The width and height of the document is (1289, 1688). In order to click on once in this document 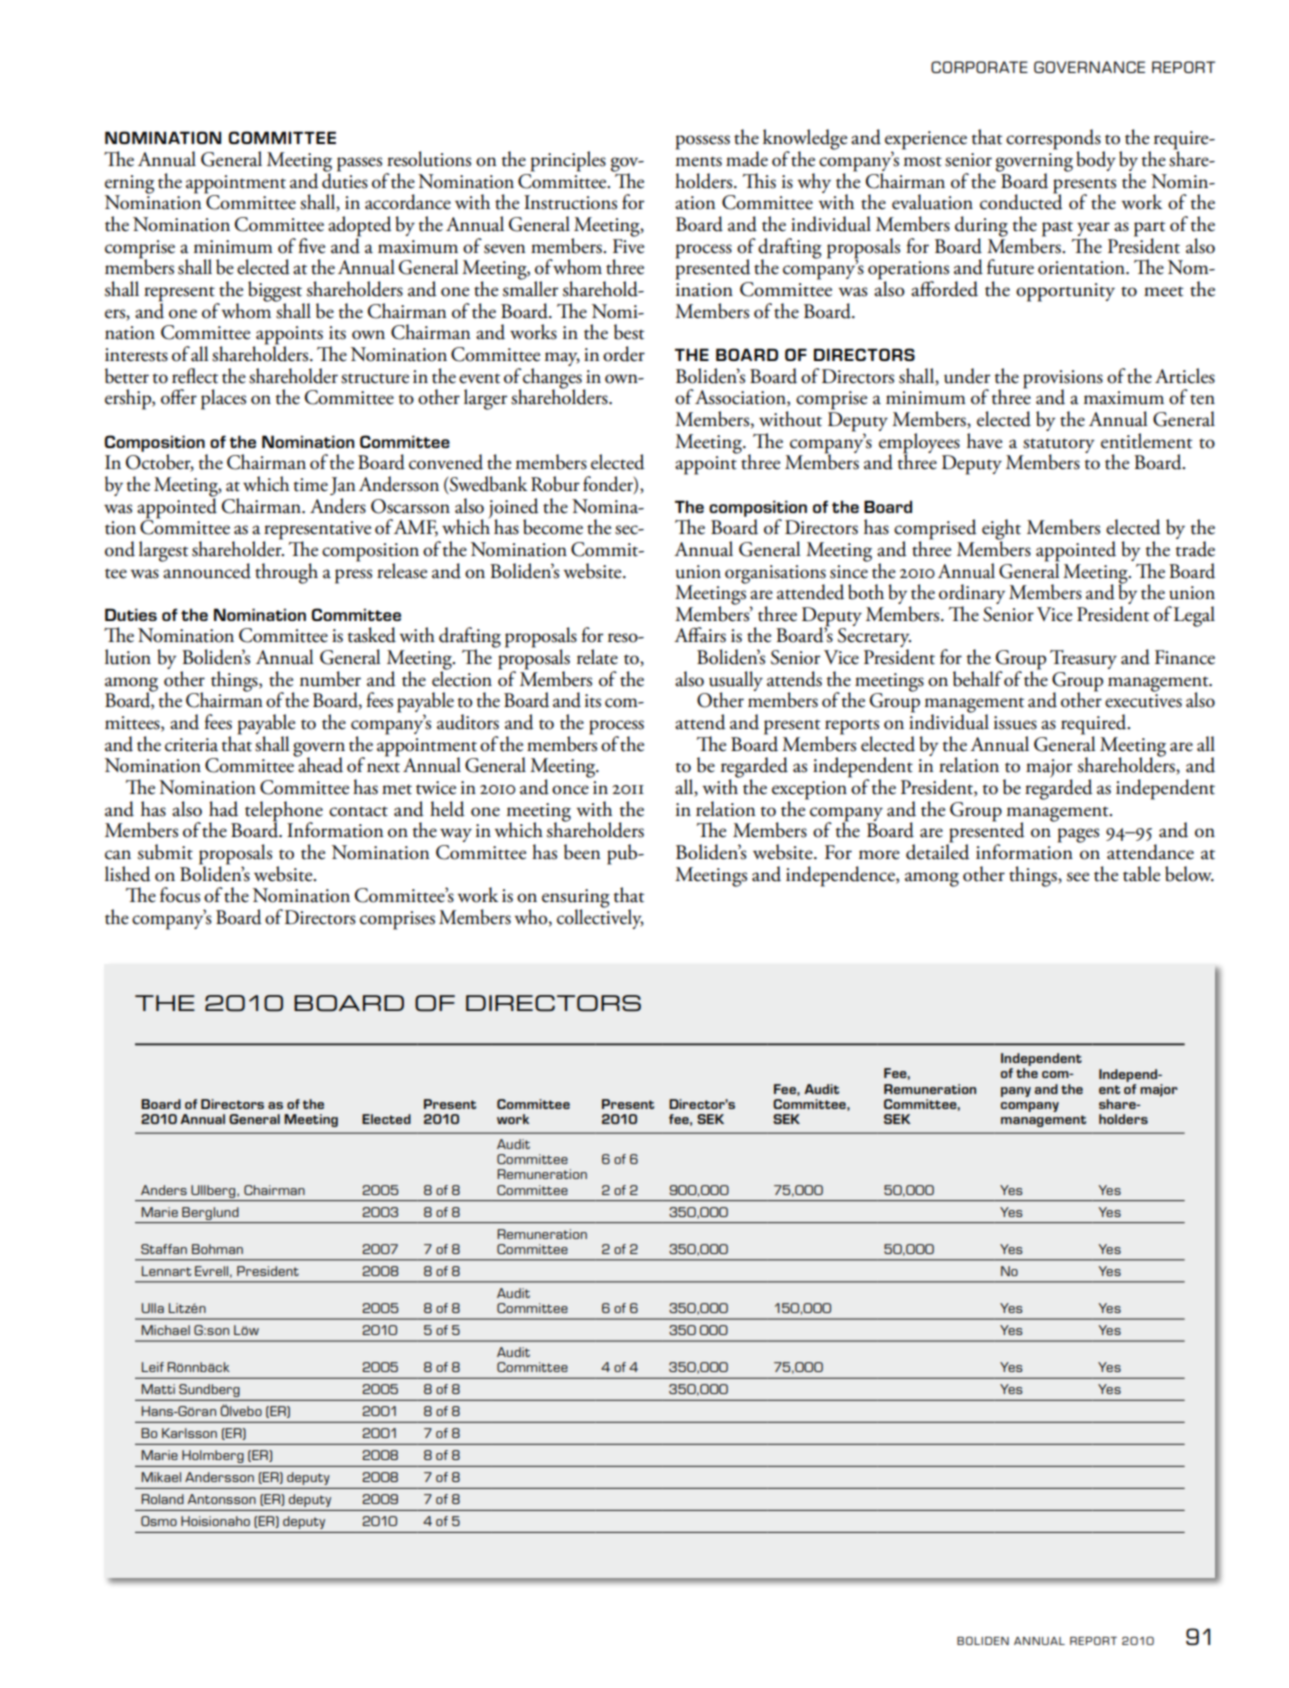, I will do `click(570, 790)`.
